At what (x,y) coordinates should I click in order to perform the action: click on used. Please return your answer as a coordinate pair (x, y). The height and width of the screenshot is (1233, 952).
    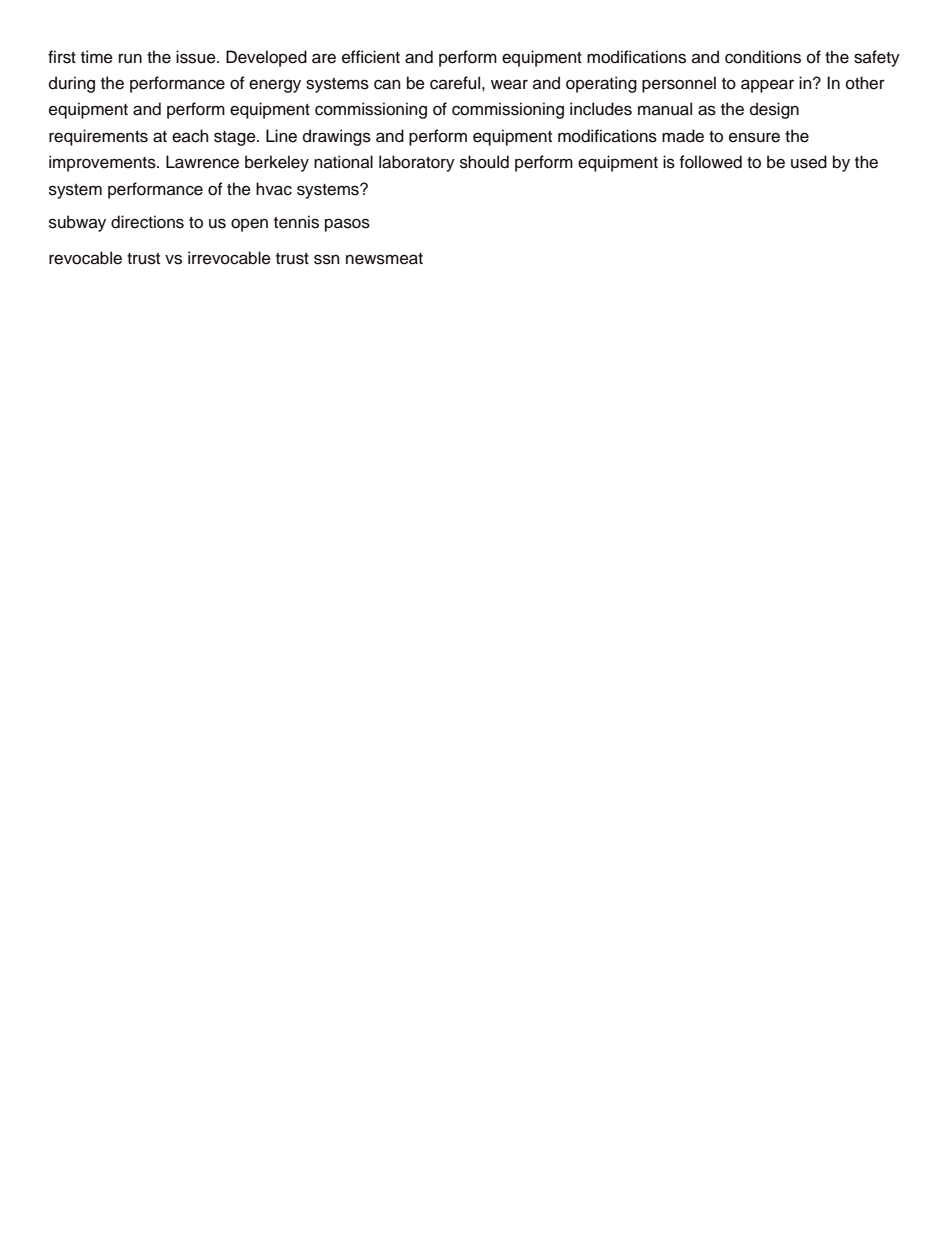
    Looking at the image, I should click on (809, 162).
